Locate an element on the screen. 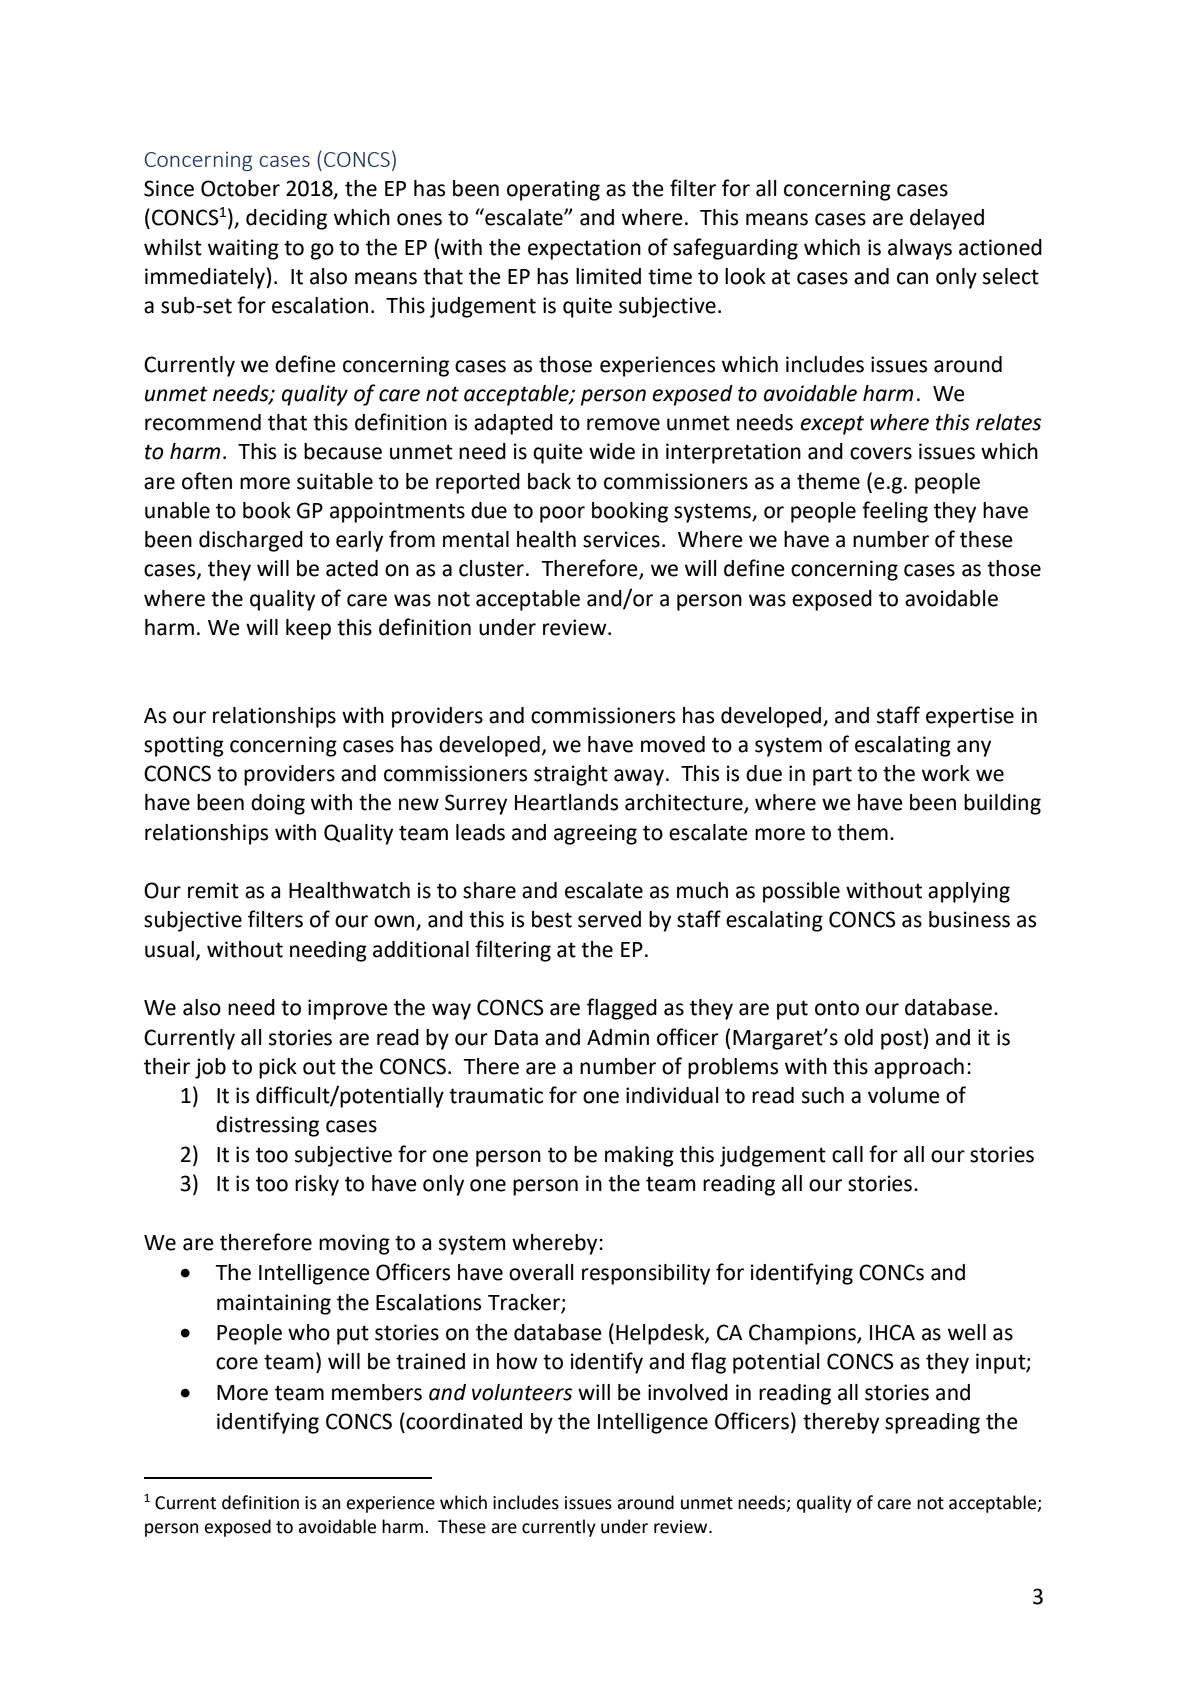 This screenshot has height=1682, width=1188. well is located at coordinates (967, 1332).
